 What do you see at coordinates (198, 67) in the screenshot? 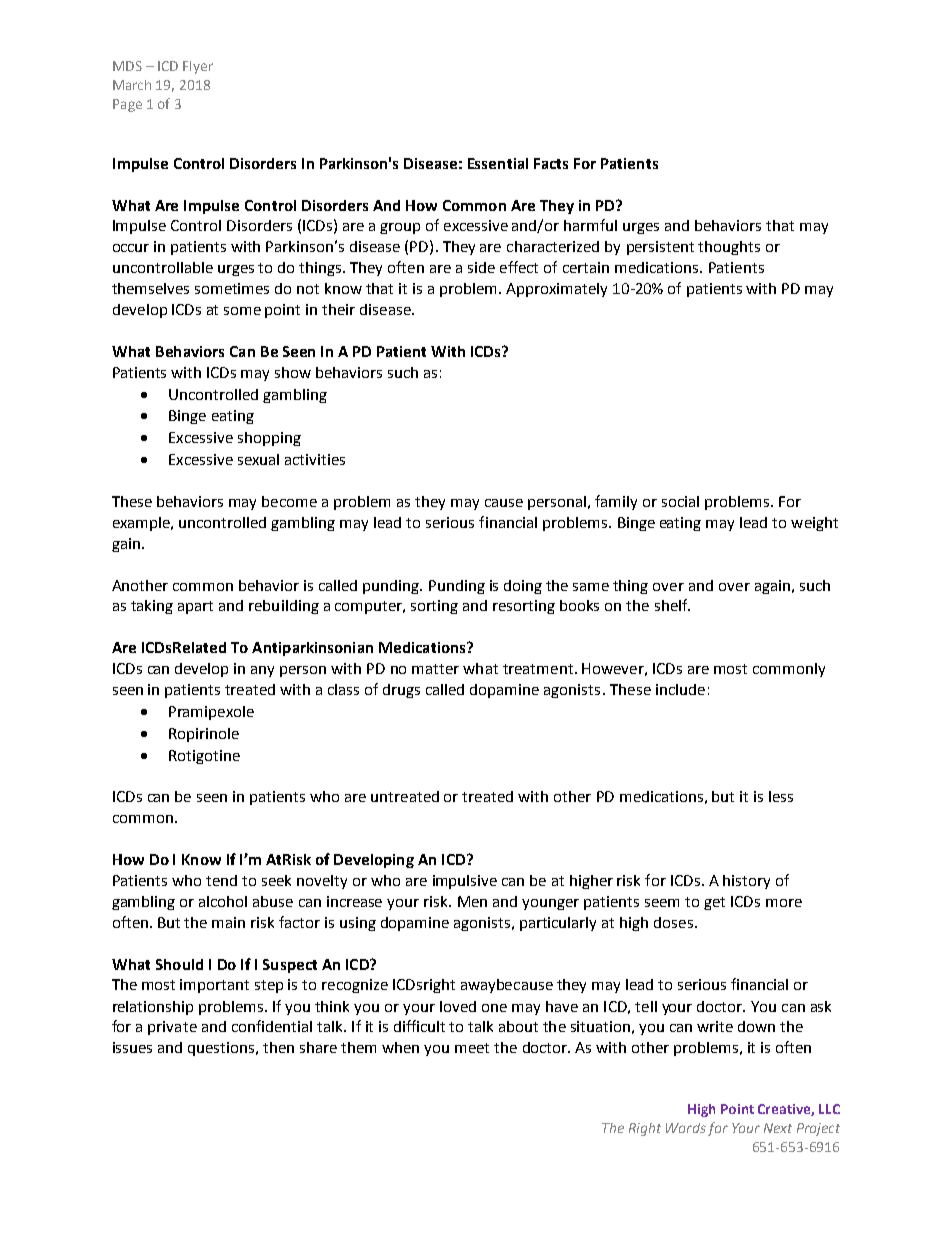
I see `Flyer` at bounding box center [198, 67].
